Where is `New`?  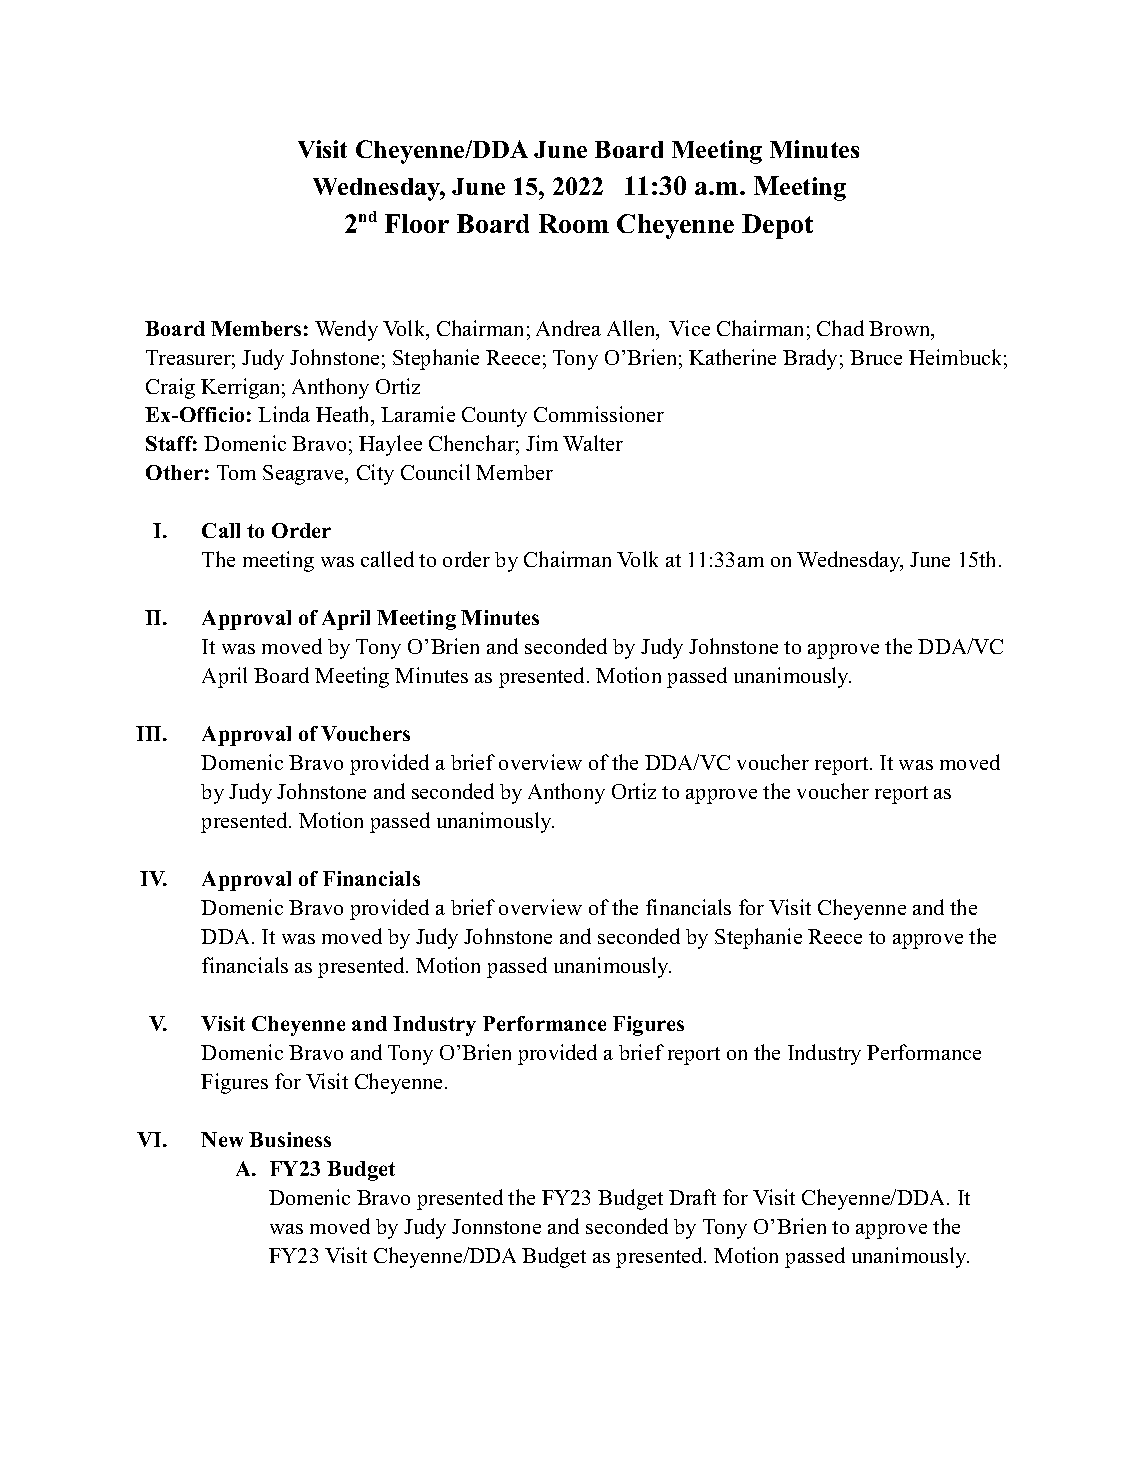
New is located at coordinates (222, 1139).
